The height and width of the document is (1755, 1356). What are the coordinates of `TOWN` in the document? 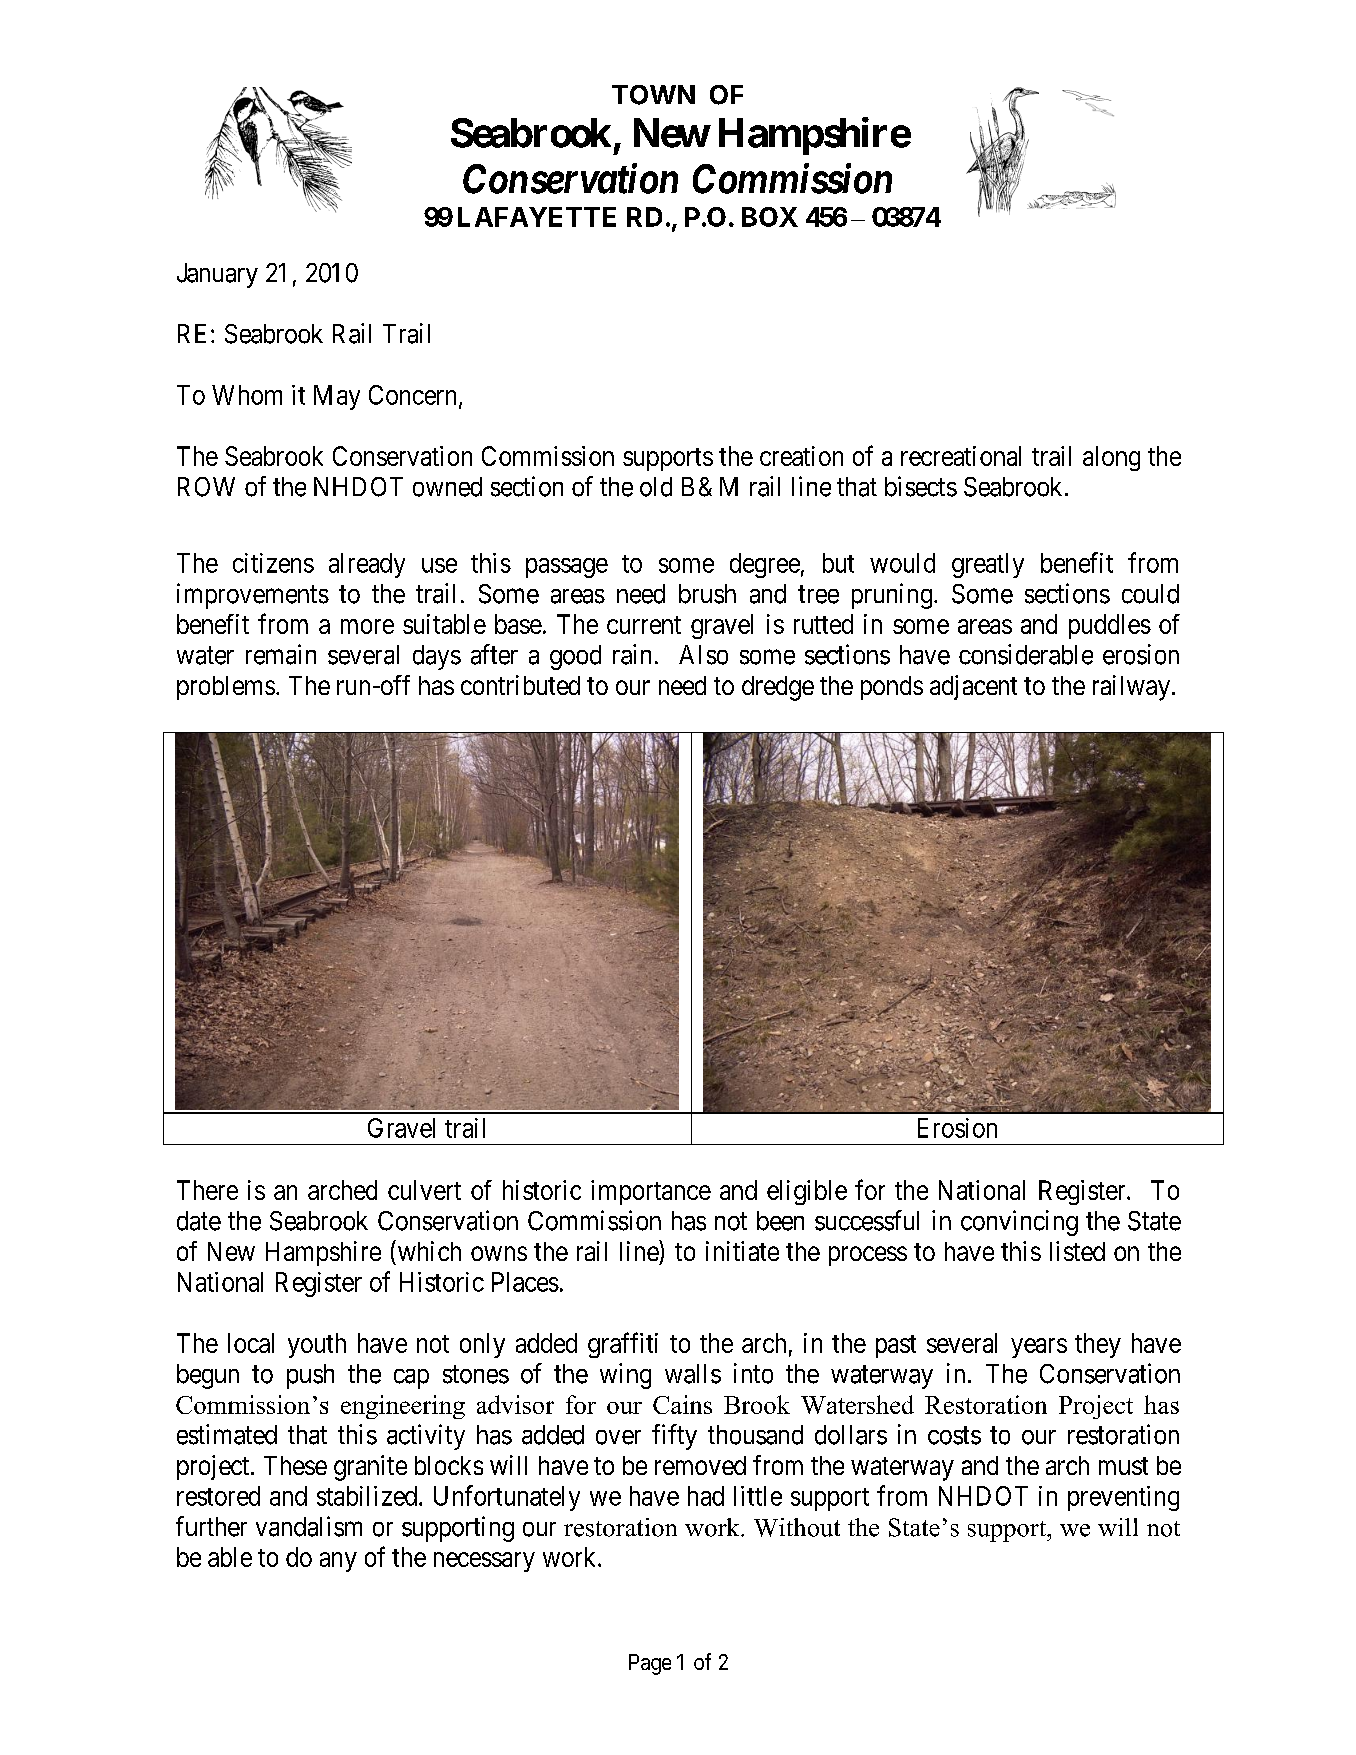 It's located at (653, 95).
